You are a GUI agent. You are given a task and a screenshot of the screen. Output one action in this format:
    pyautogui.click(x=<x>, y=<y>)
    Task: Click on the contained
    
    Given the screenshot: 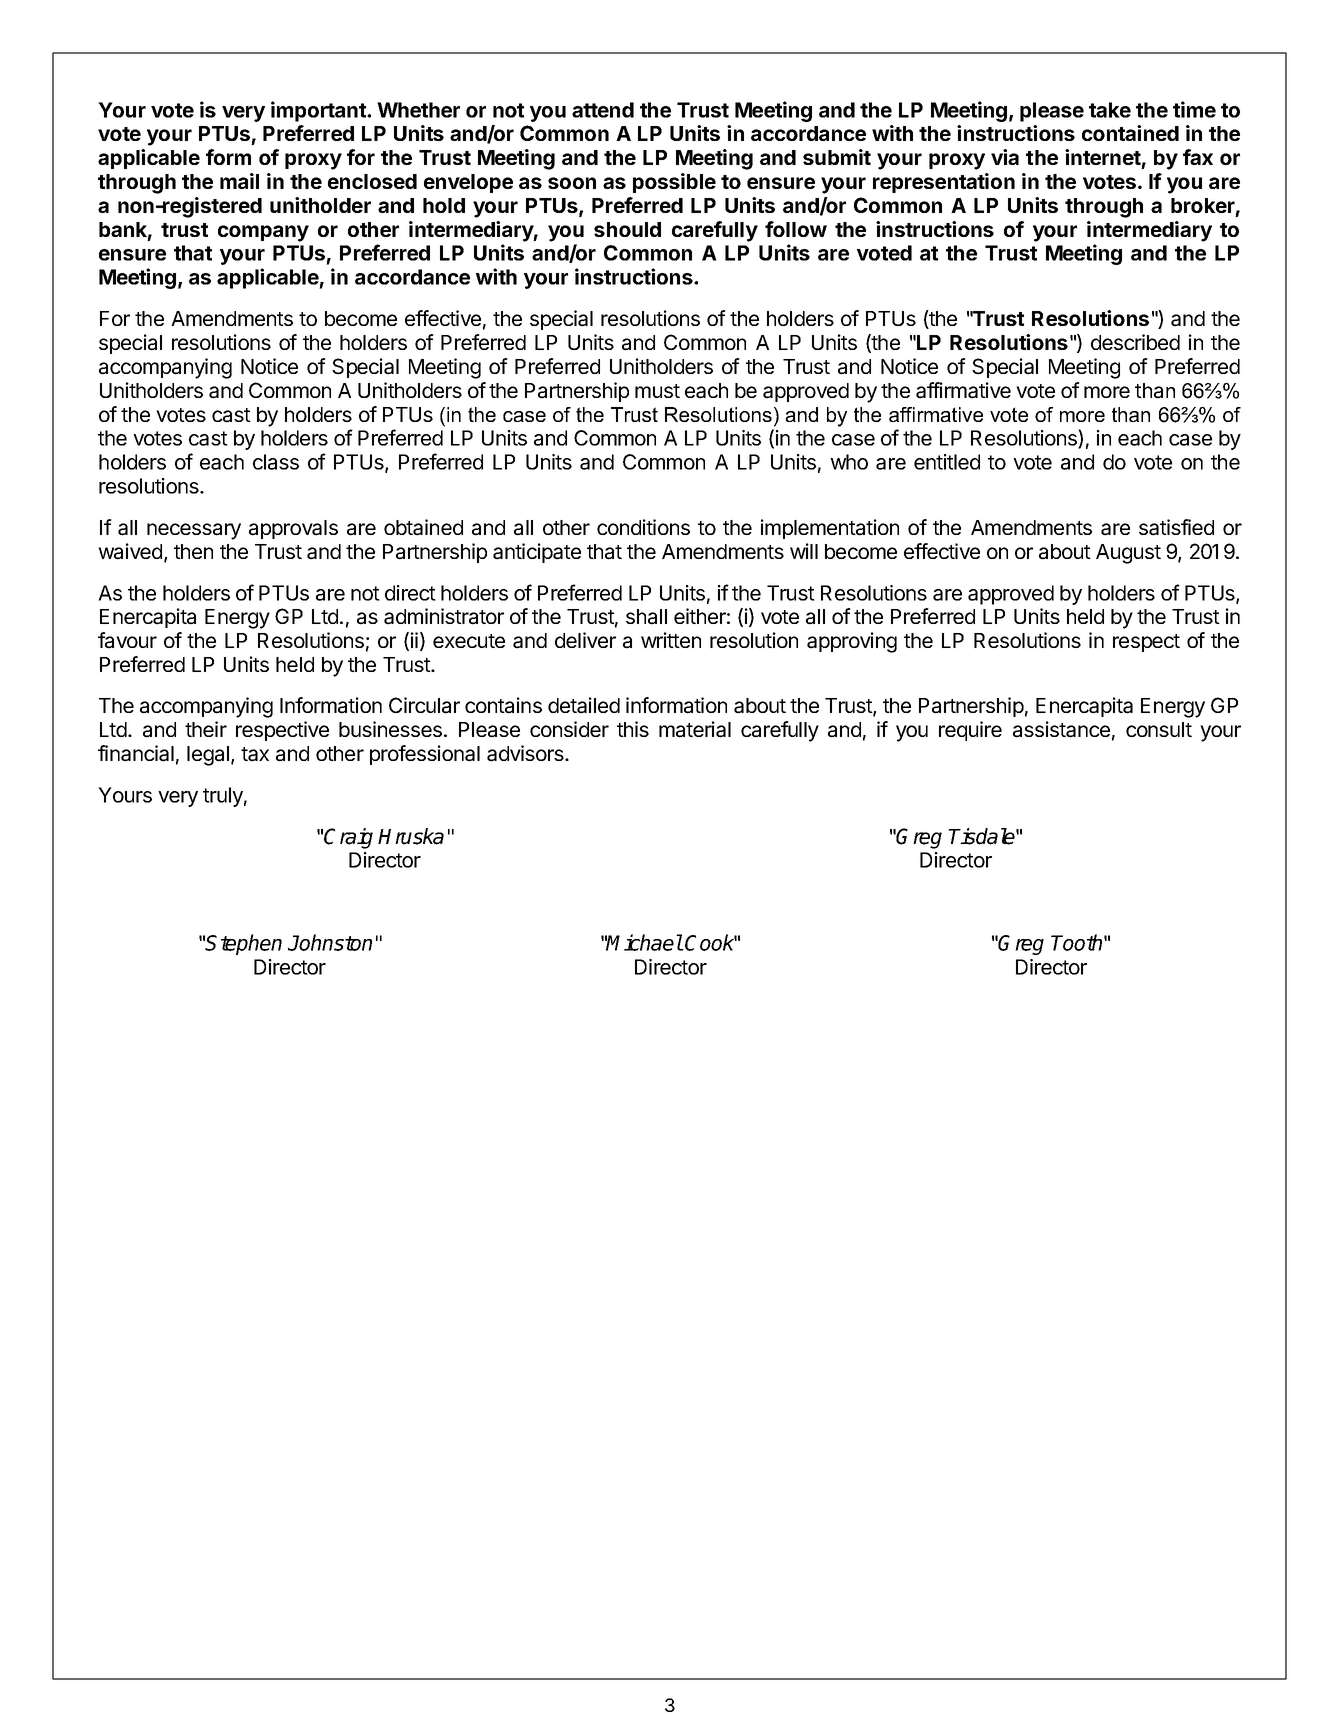 What is the action you would take?
    pyautogui.click(x=1130, y=133)
